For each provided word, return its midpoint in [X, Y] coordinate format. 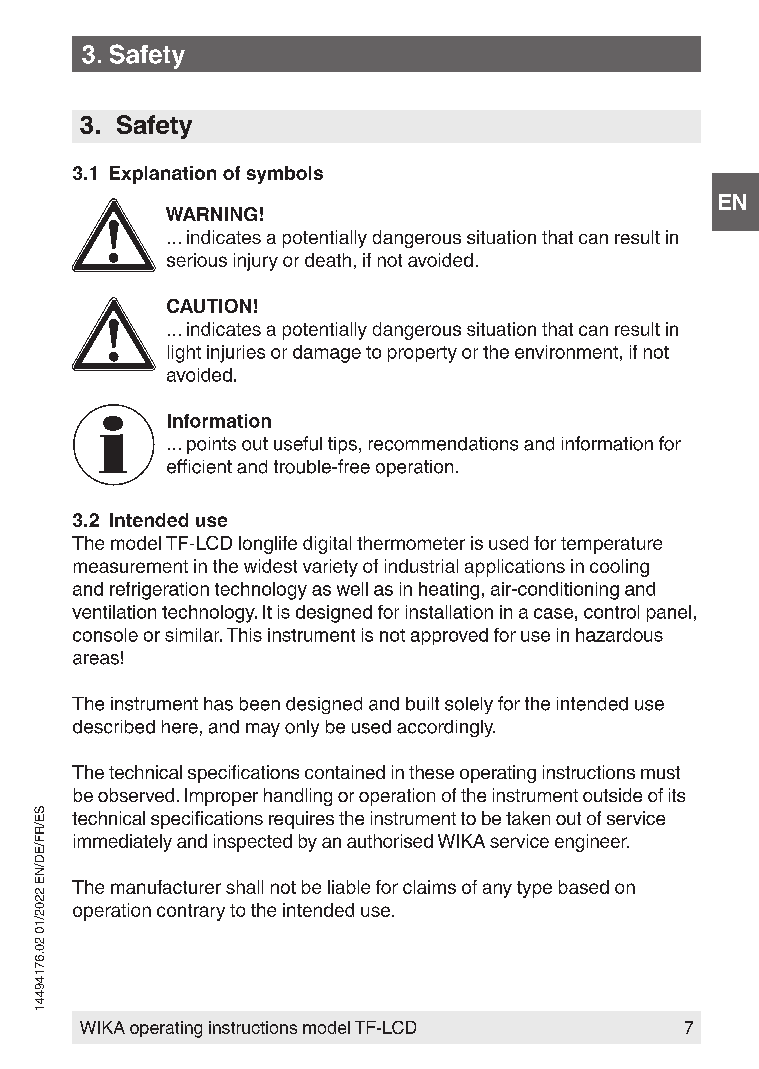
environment [566, 352]
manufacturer [166, 887]
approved [449, 636]
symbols [285, 175]
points [211, 445]
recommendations [443, 444]
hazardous [619, 635]
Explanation [163, 175]
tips [342, 445]
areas [96, 659]
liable [349, 887]
